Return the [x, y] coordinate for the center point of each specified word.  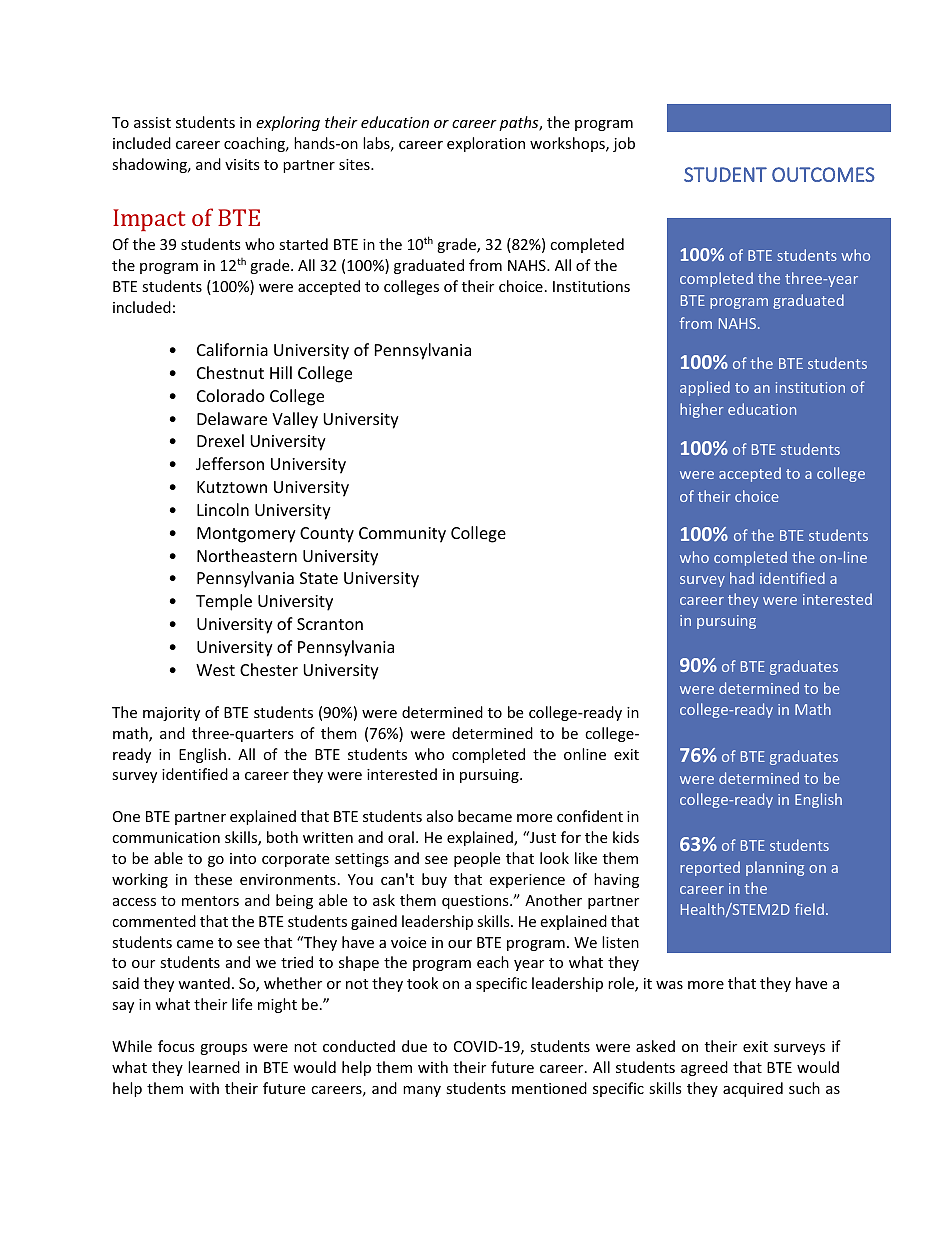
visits [242, 164]
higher [702, 410]
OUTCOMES [823, 174]
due [414, 1046]
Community [402, 535]
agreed [704, 1068]
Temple [224, 602]
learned [214, 1067]
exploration [486, 144]
